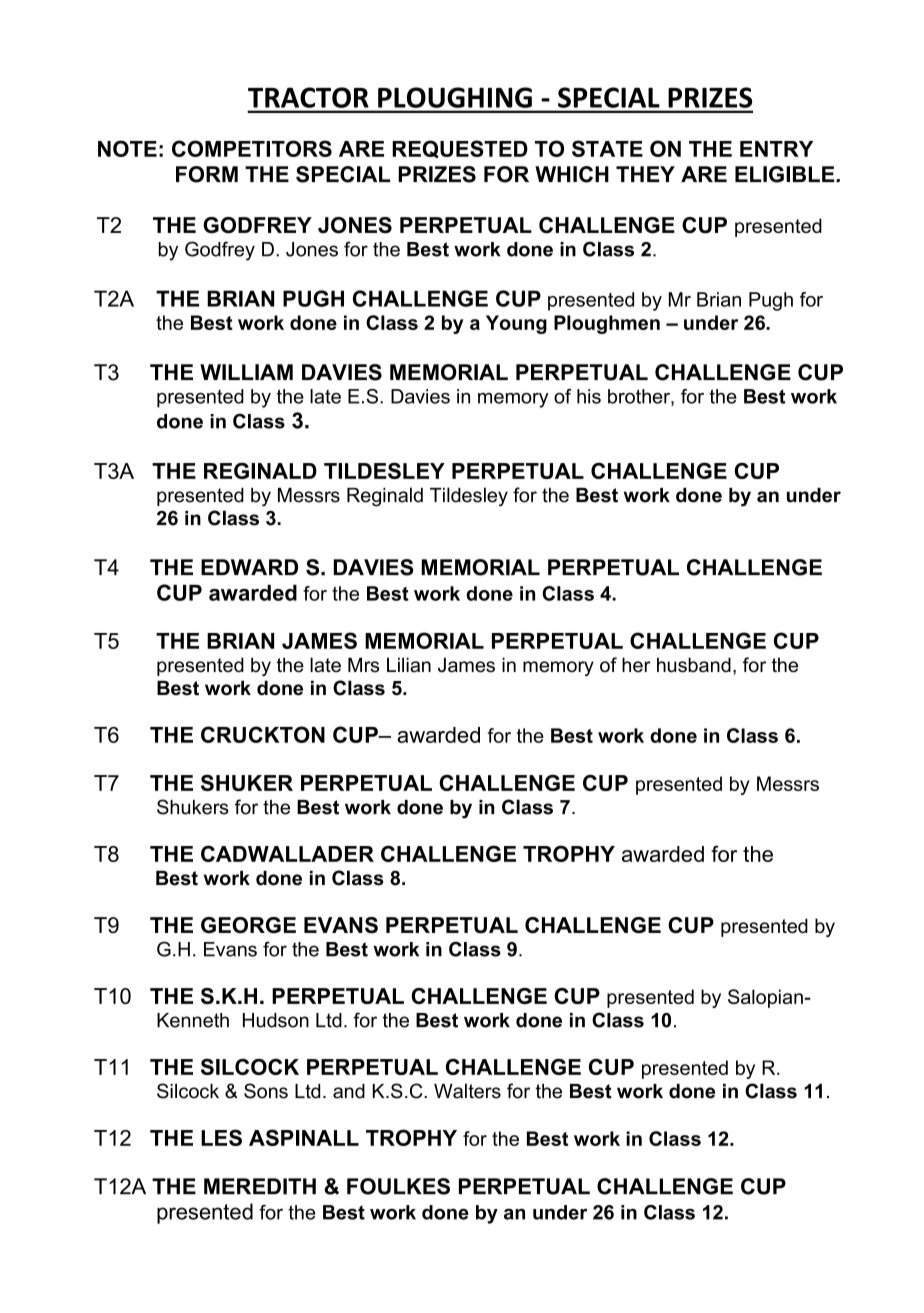 This screenshot has width=924, height=1313. I want to click on REQUESTED, so click(460, 149).
